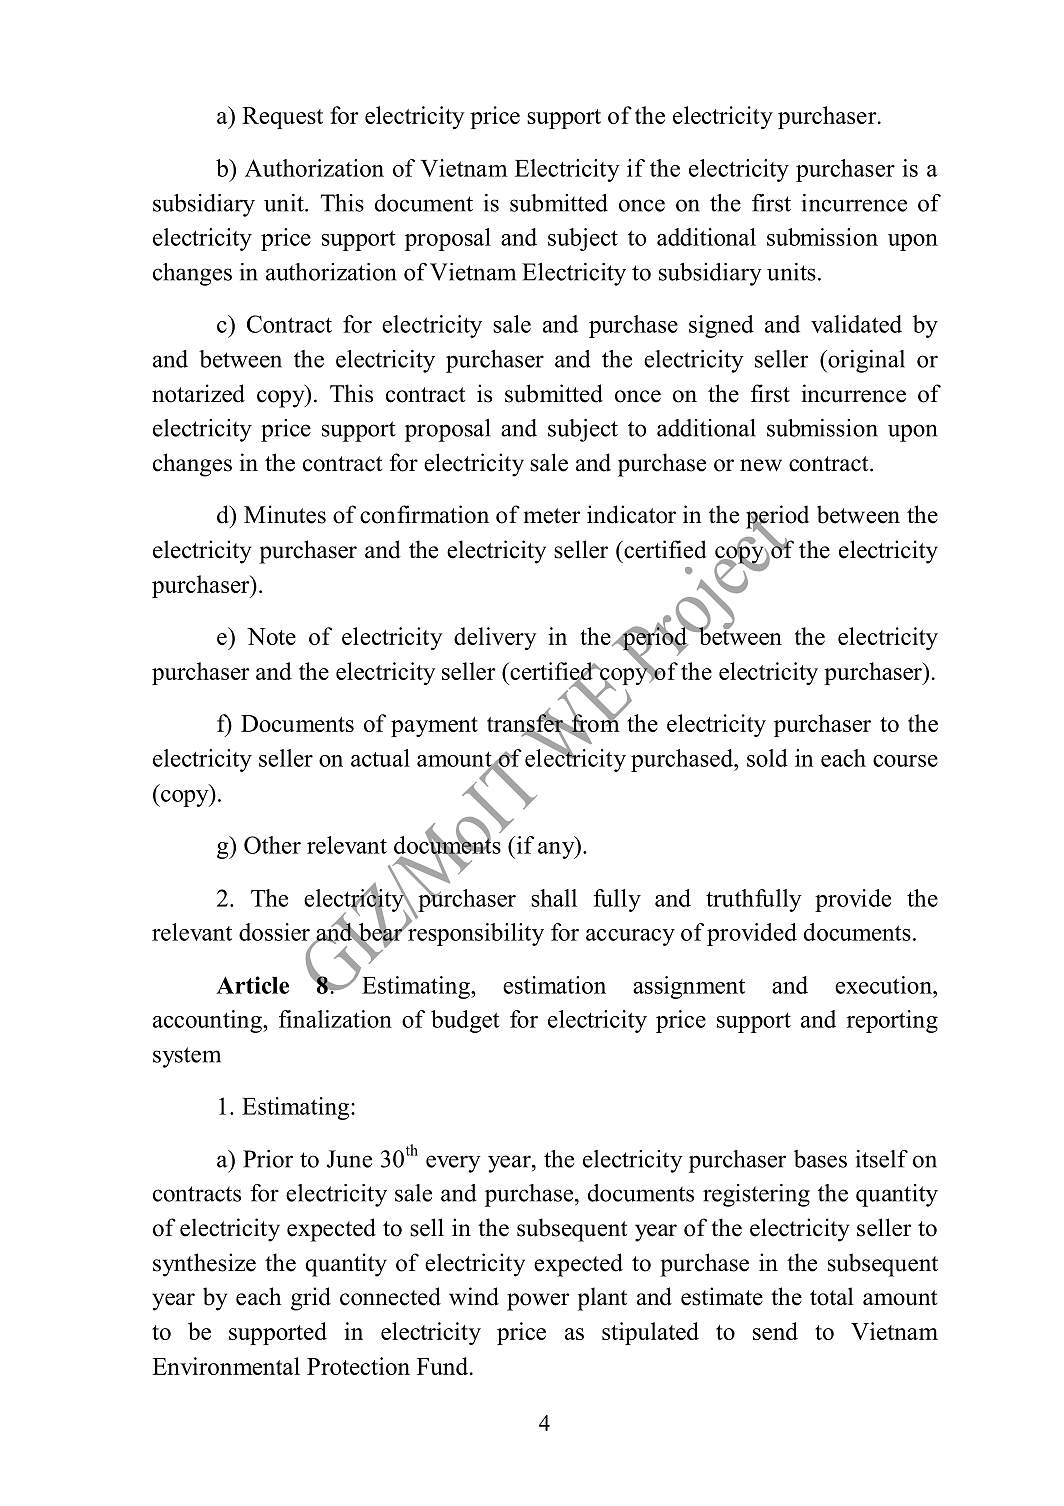  I want to click on shall, so click(554, 898).
